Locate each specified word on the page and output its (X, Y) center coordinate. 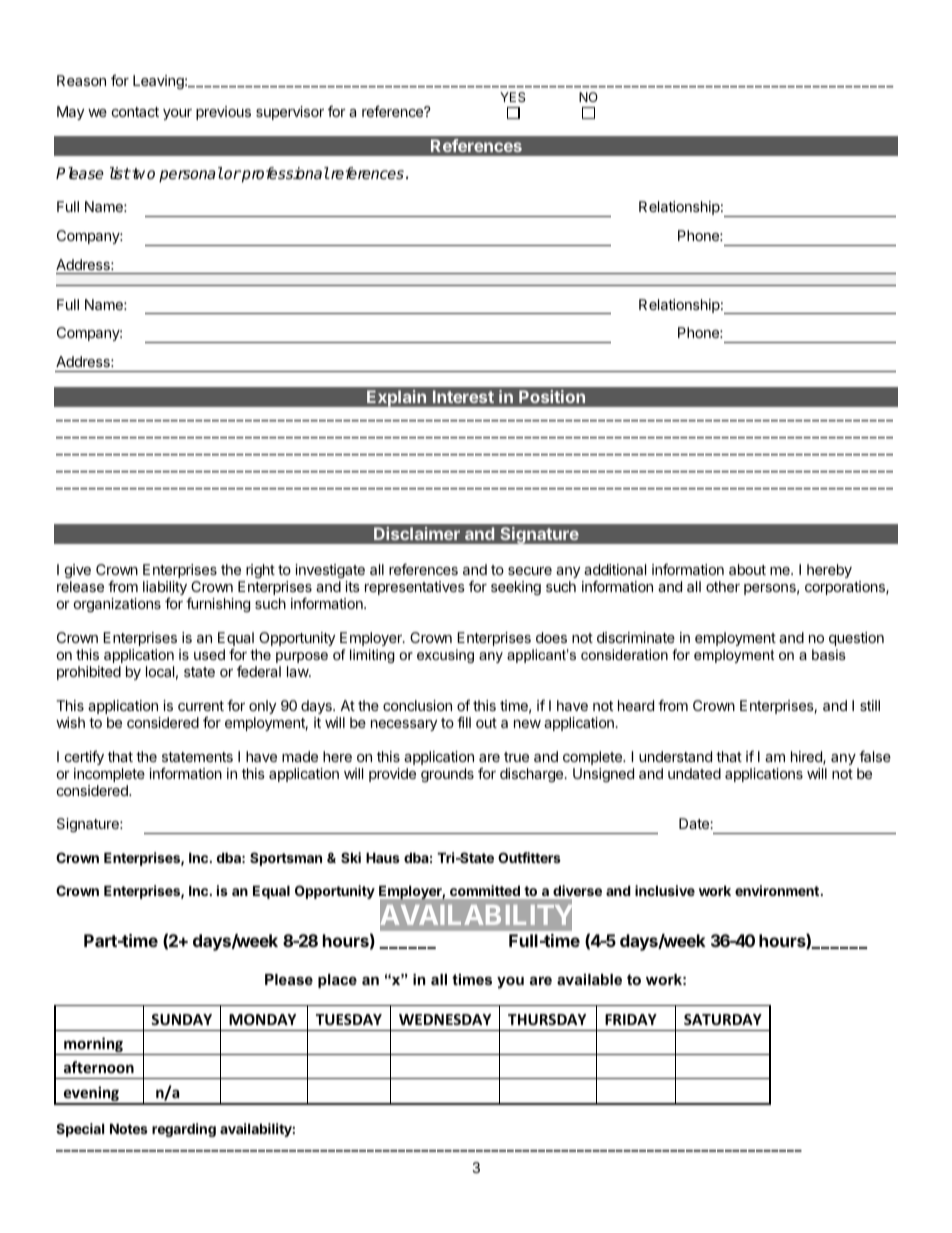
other (723, 586)
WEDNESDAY (445, 1019)
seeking (516, 588)
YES (512, 97)
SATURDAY (723, 1019)
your (177, 114)
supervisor (290, 113)
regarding (184, 1130)
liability (165, 589)
